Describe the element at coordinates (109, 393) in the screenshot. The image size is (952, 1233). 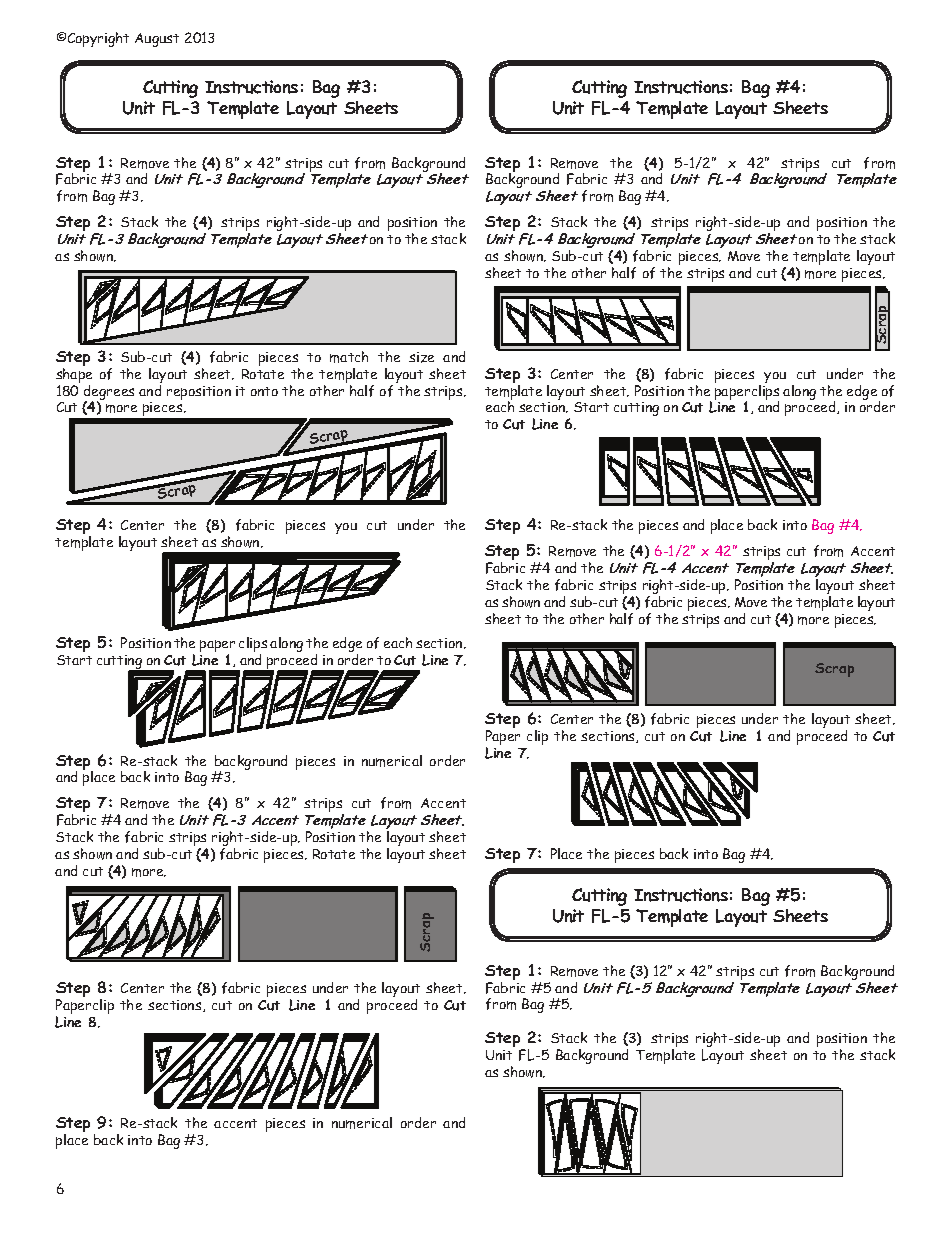
I see `degrees` at that location.
